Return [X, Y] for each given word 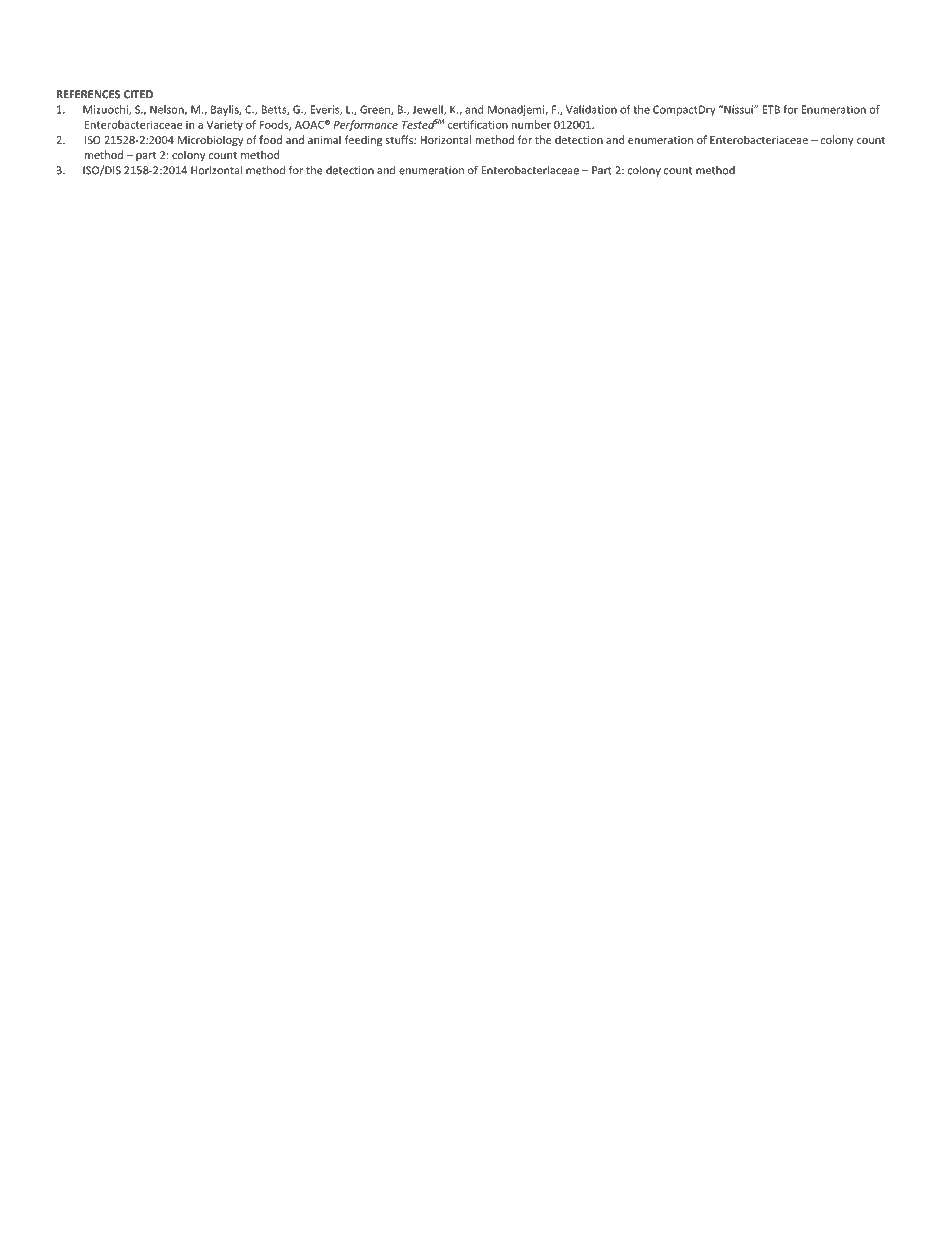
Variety [225, 125]
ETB [771, 109]
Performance [366, 125]
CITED [138, 94]
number [531, 124]
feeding [363, 141]
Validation [591, 109]
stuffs [400, 139]
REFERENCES [88, 94]
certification [478, 124]
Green [376, 110]
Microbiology [210, 140]
